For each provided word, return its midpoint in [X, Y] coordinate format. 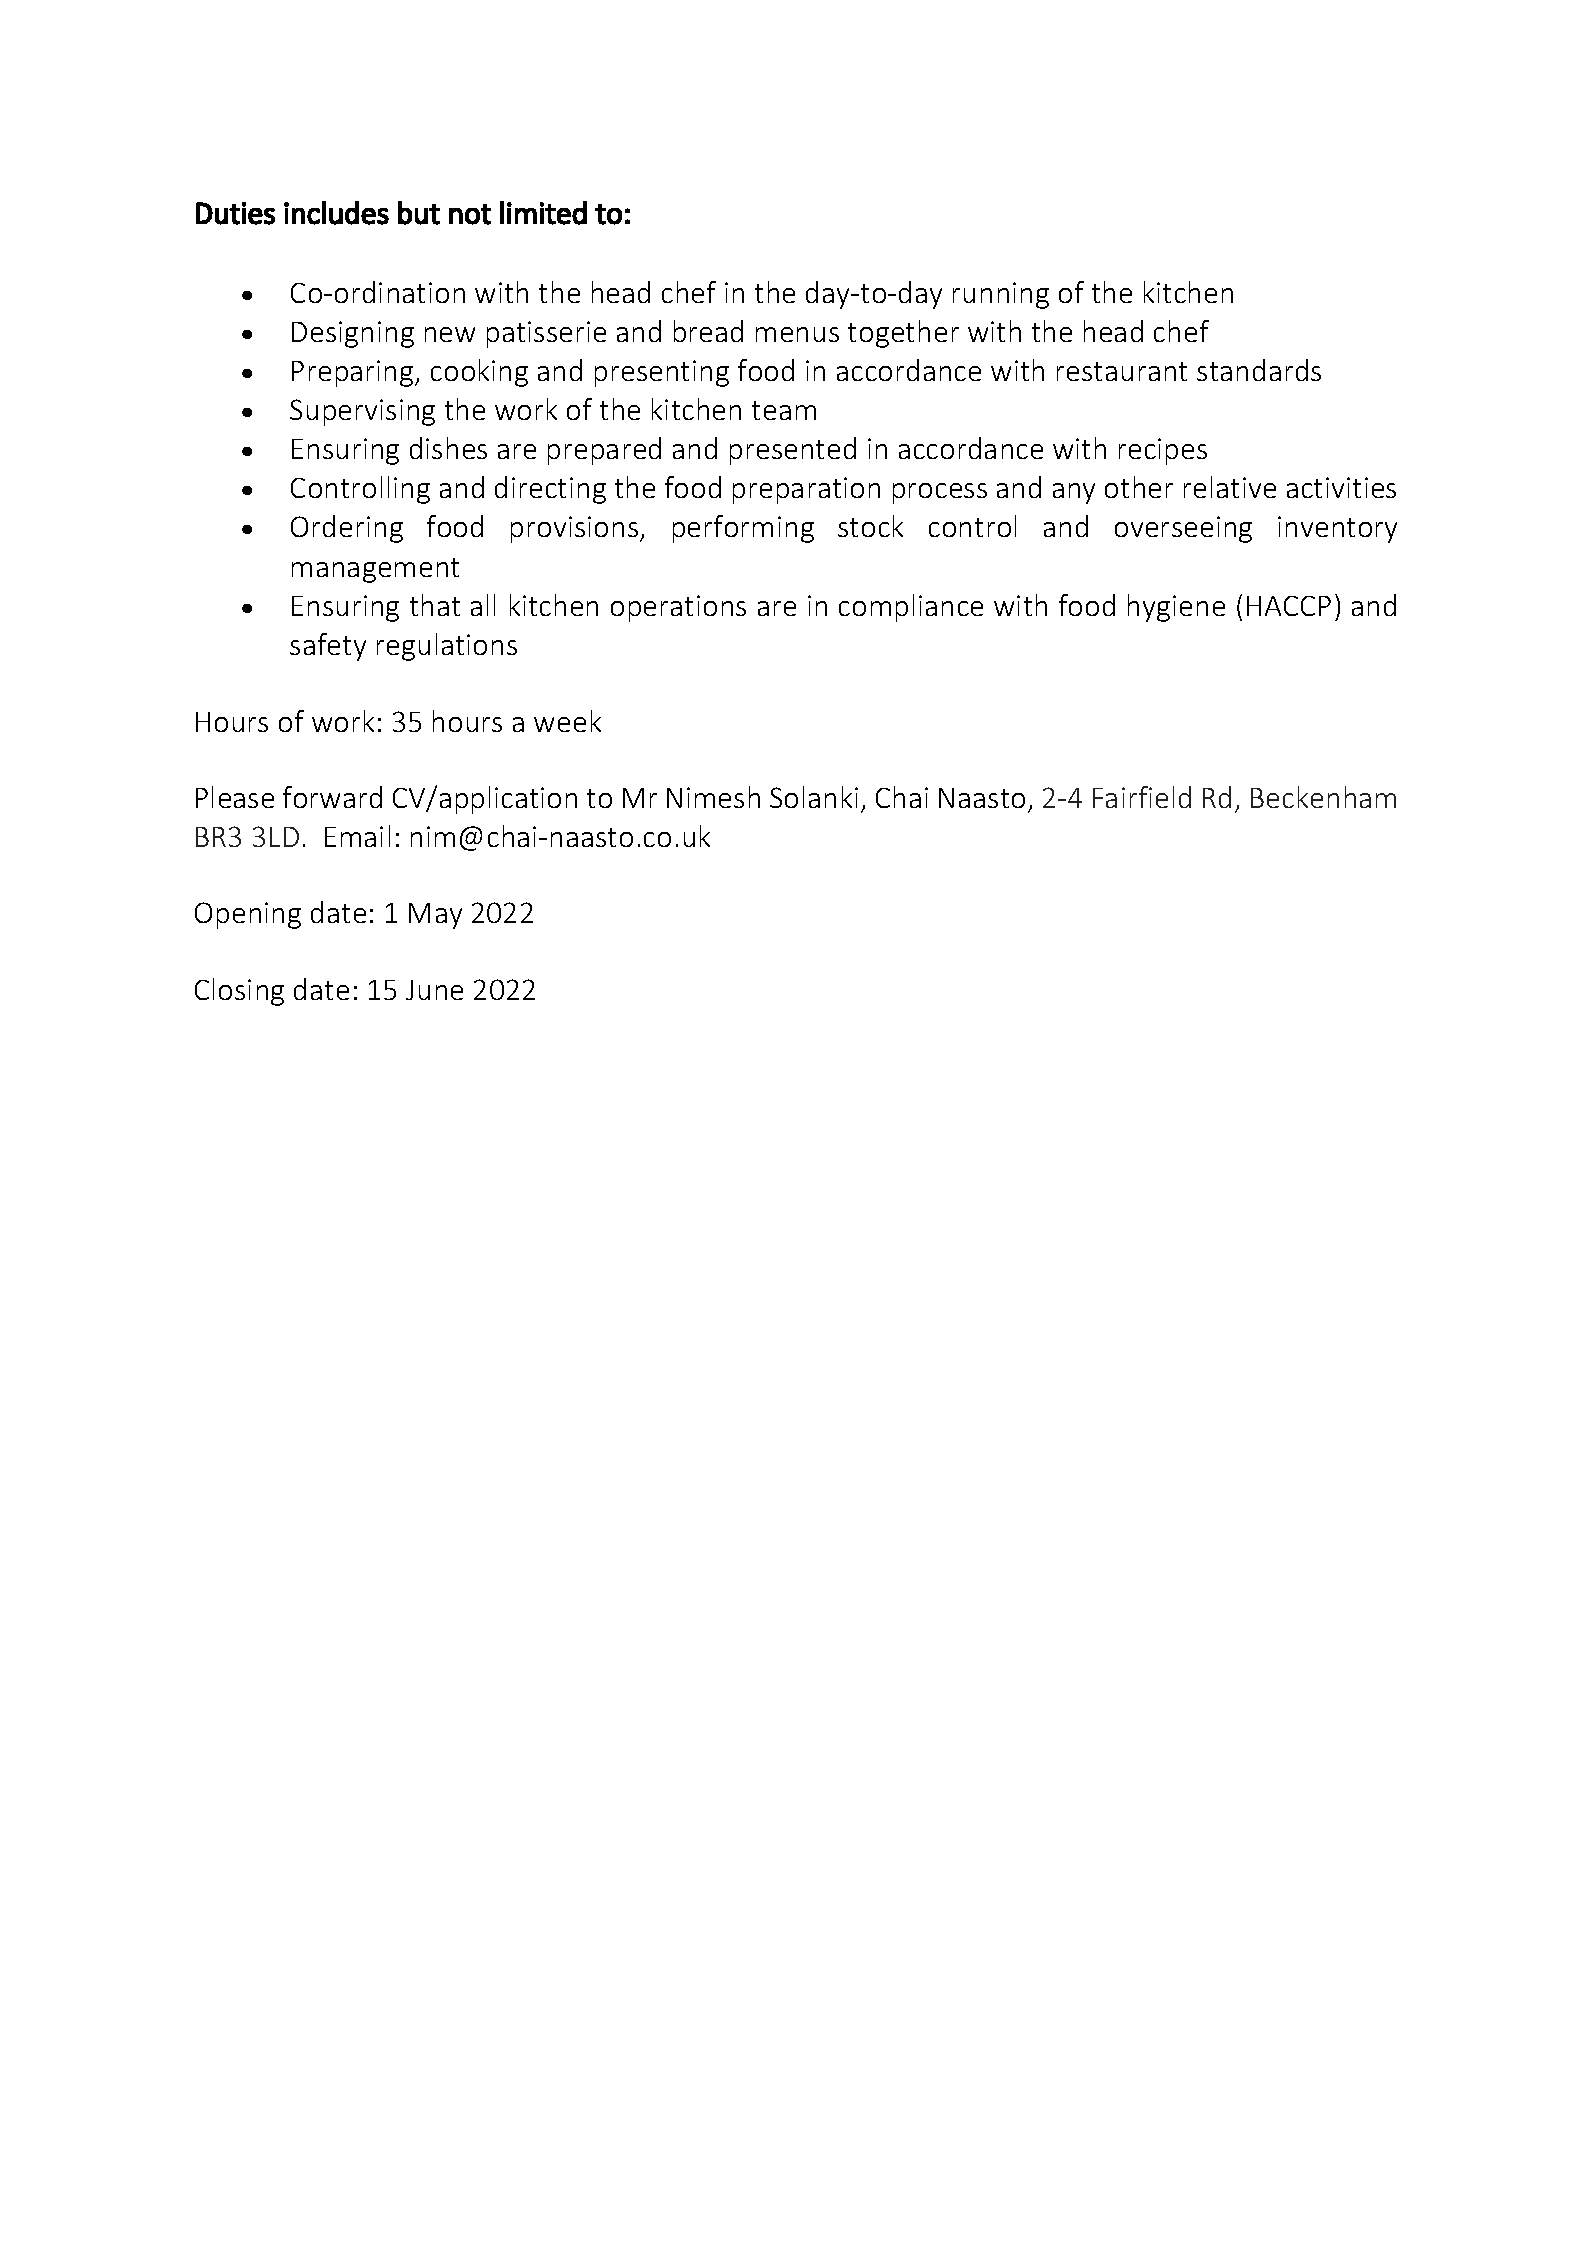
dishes [448, 448]
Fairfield [1142, 797]
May [435, 916]
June [434, 990]
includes [336, 213]
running [1001, 295]
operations [678, 608]
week [567, 721]
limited [543, 213]
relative [1230, 487]
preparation [806, 490]
